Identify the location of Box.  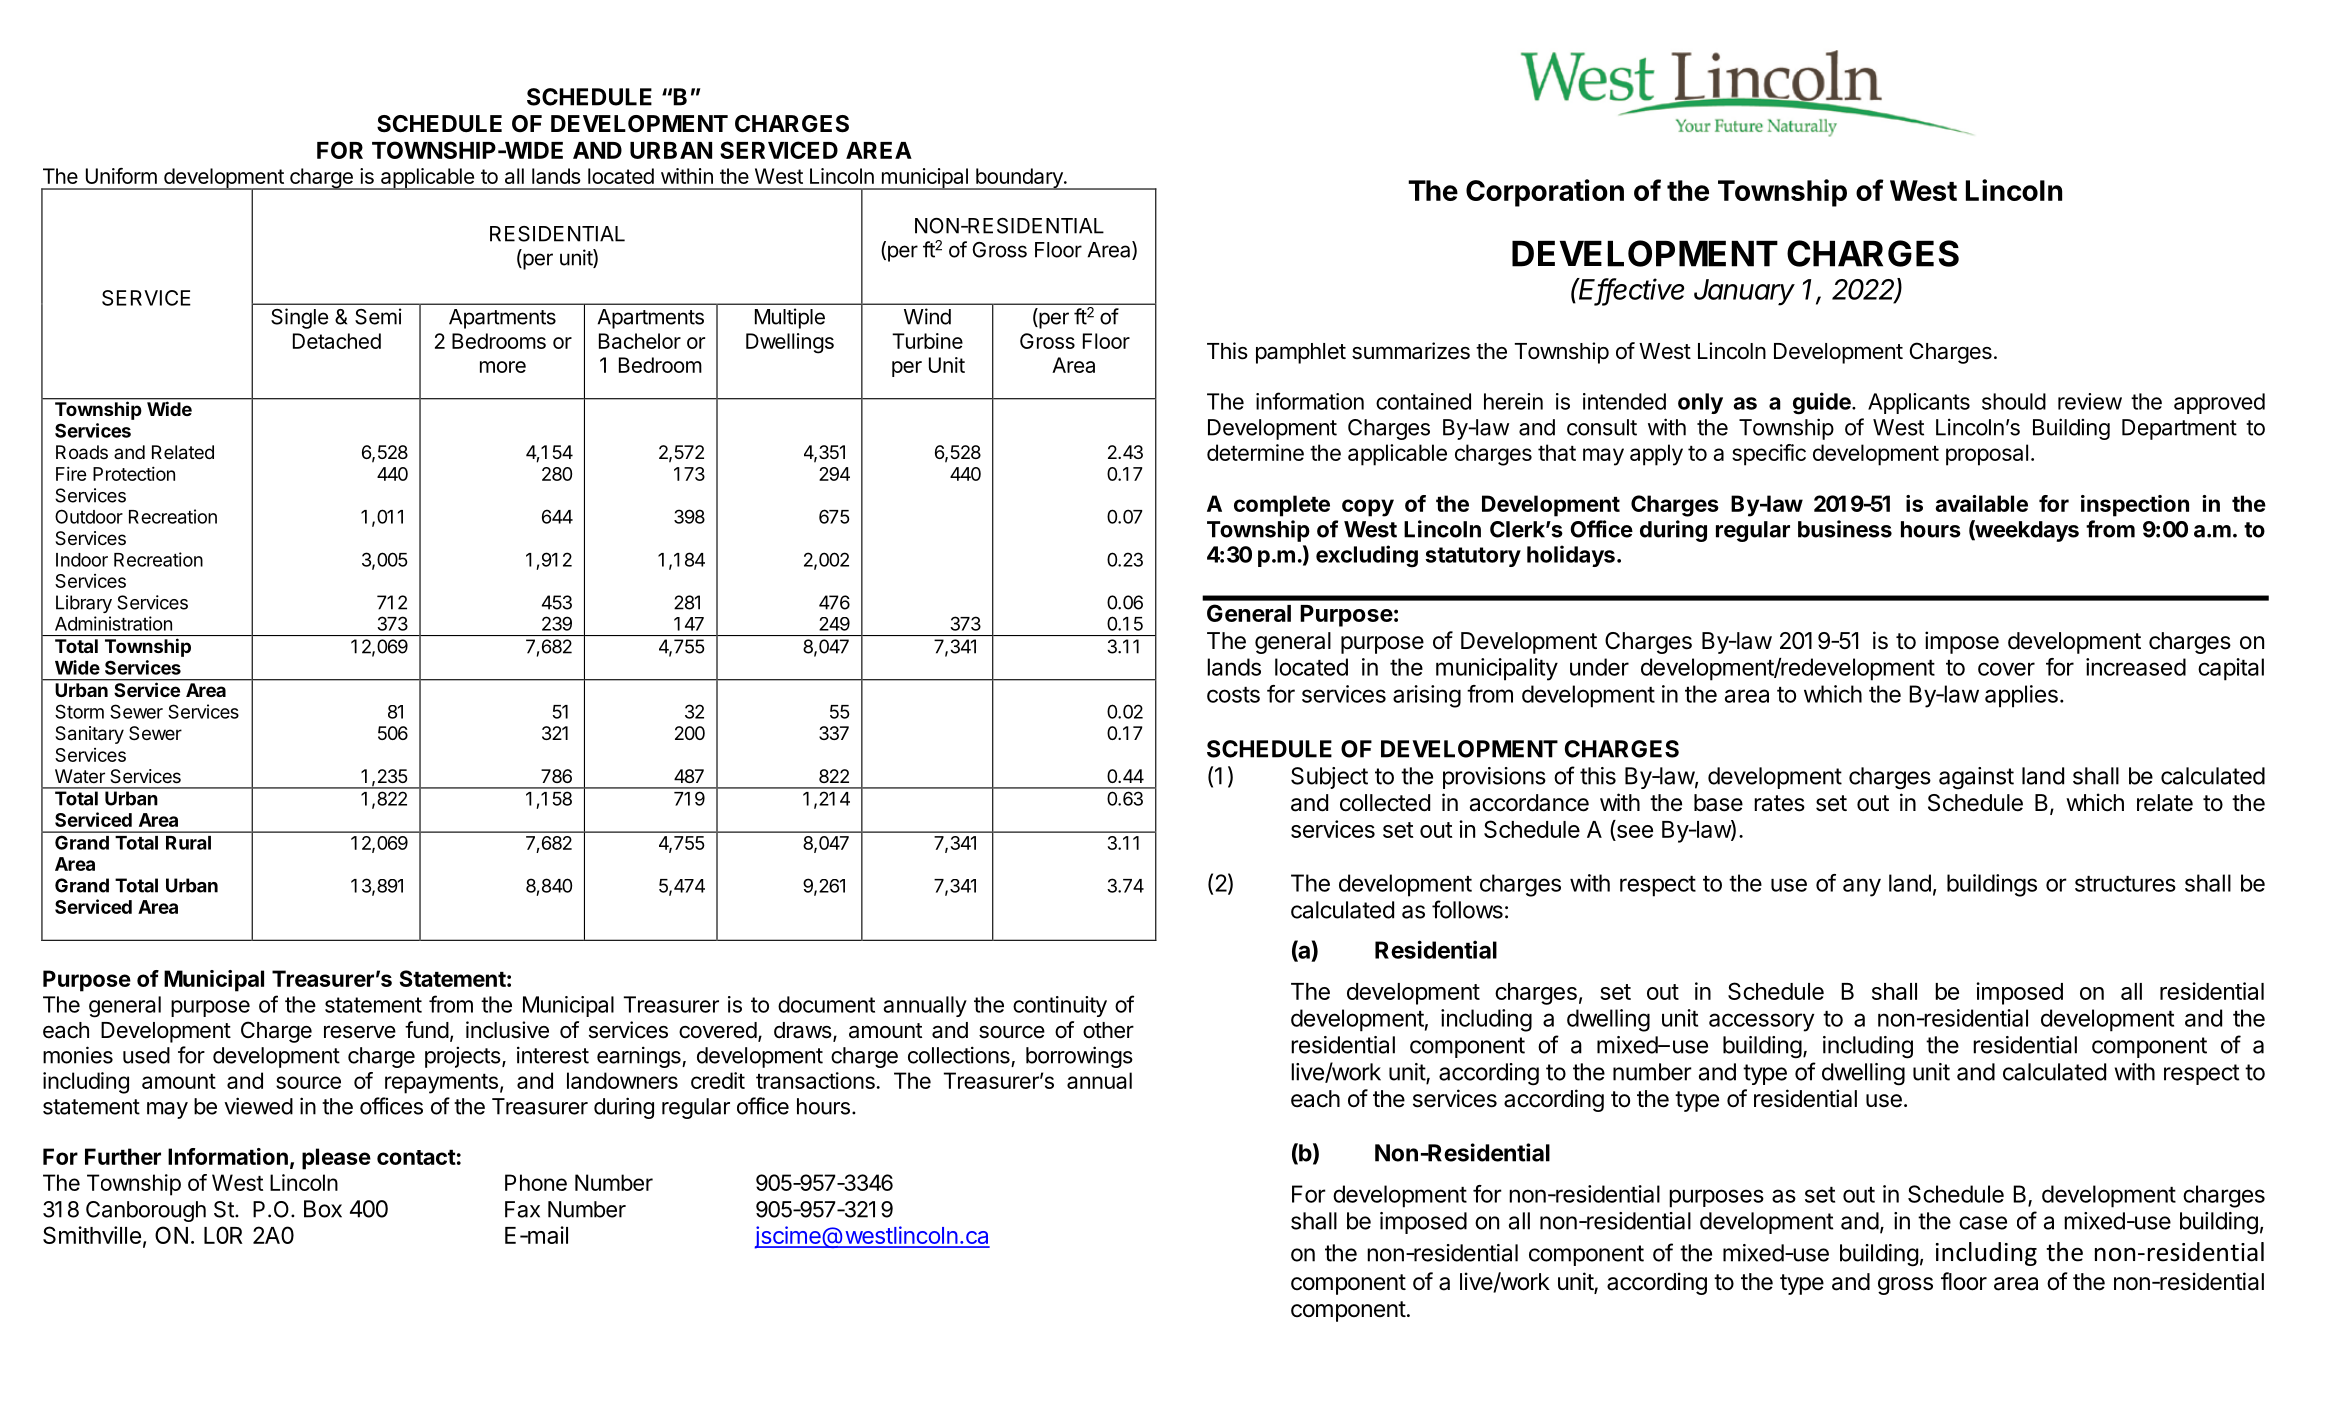
(323, 1209).
